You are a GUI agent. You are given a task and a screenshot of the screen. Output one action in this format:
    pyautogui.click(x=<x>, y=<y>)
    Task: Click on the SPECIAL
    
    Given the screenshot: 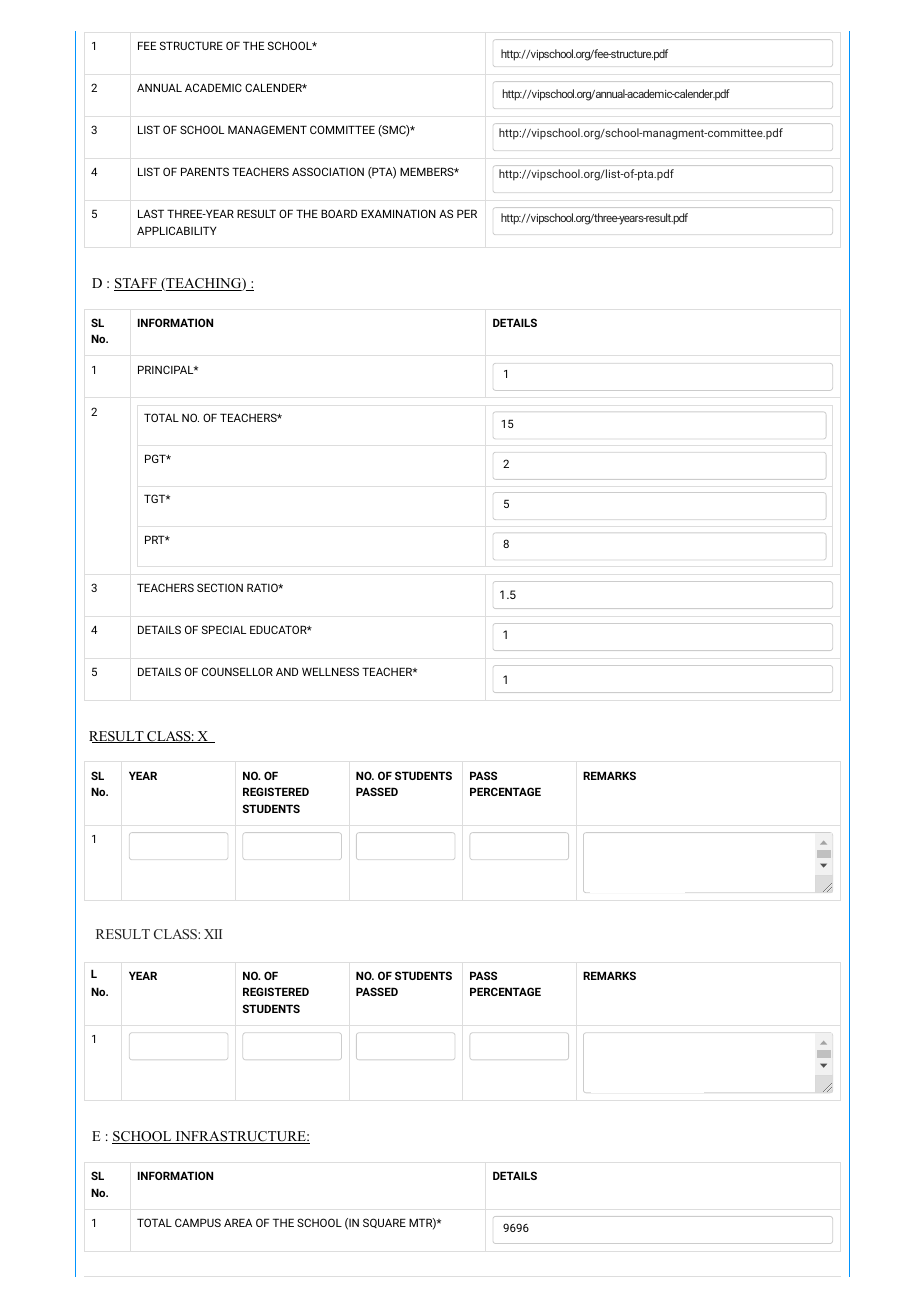 What is the action you would take?
    pyautogui.click(x=224, y=629)
